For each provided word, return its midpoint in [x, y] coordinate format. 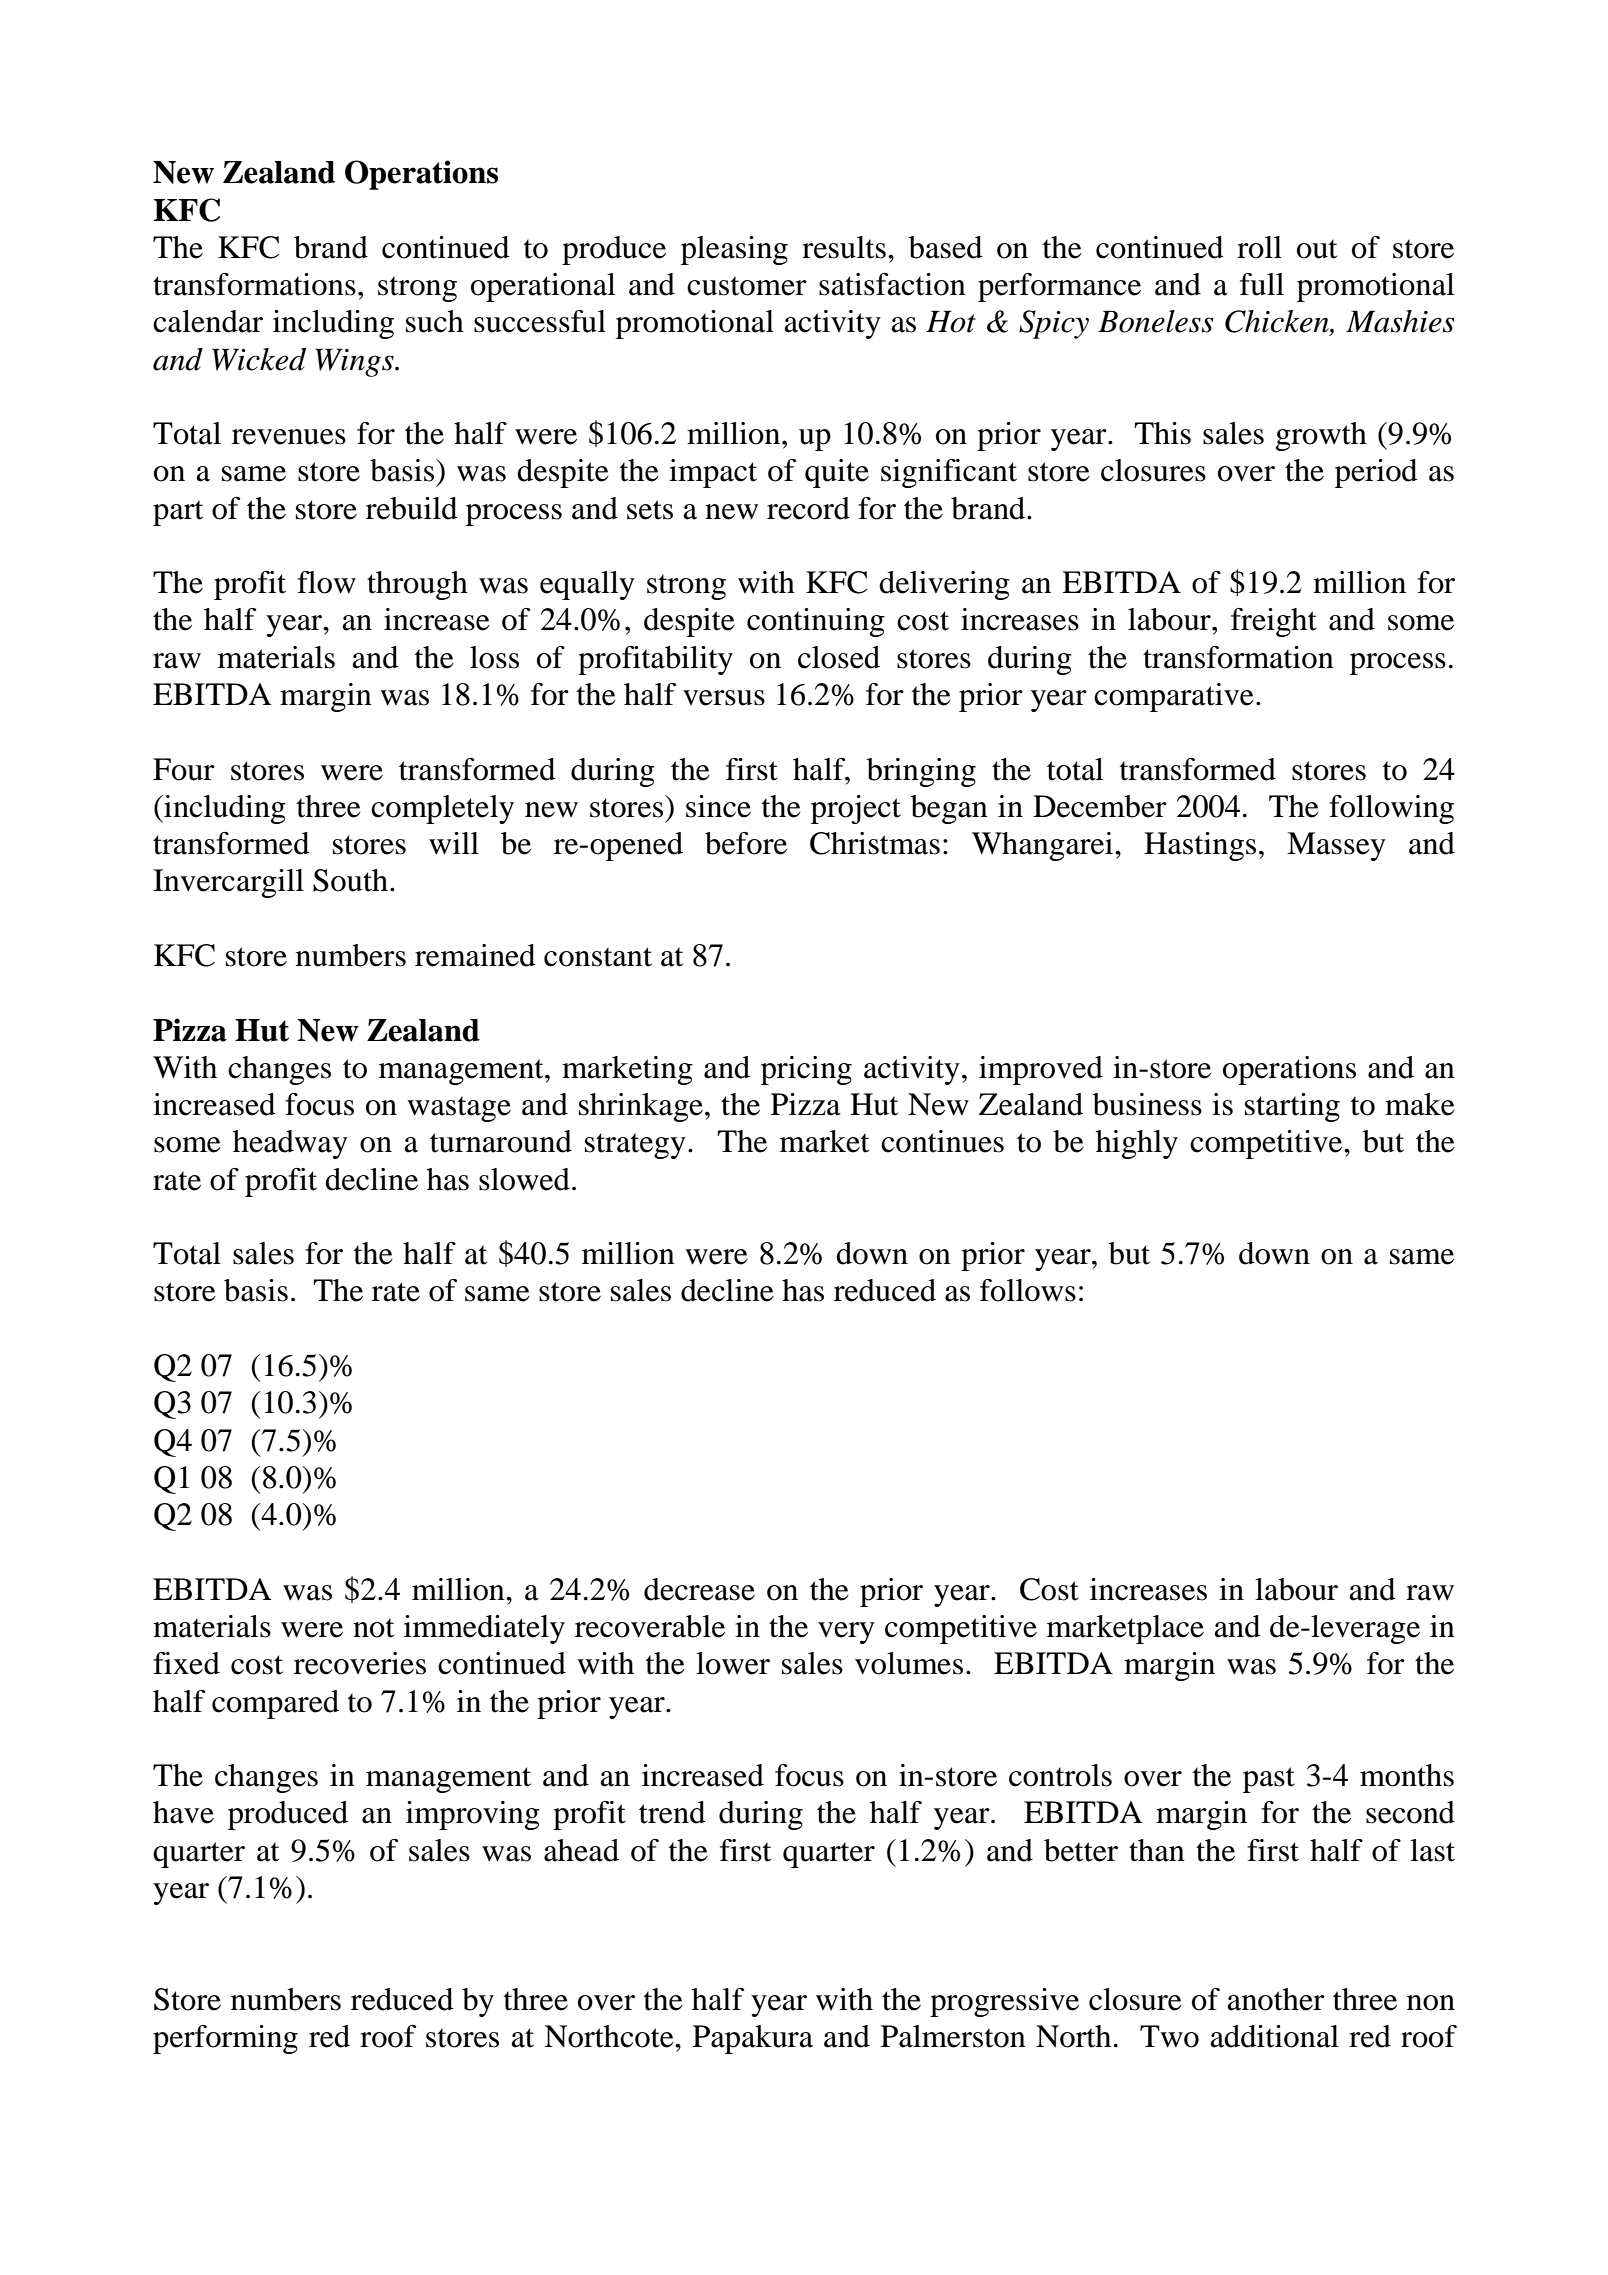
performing [225, 2039]
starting [1292, 1107]
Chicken [1278, 322]
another [1276, 1999]
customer [747, 286]
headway [290, 1144]
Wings [355, 362]
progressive [1004, 2002]
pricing [806, 1070]
